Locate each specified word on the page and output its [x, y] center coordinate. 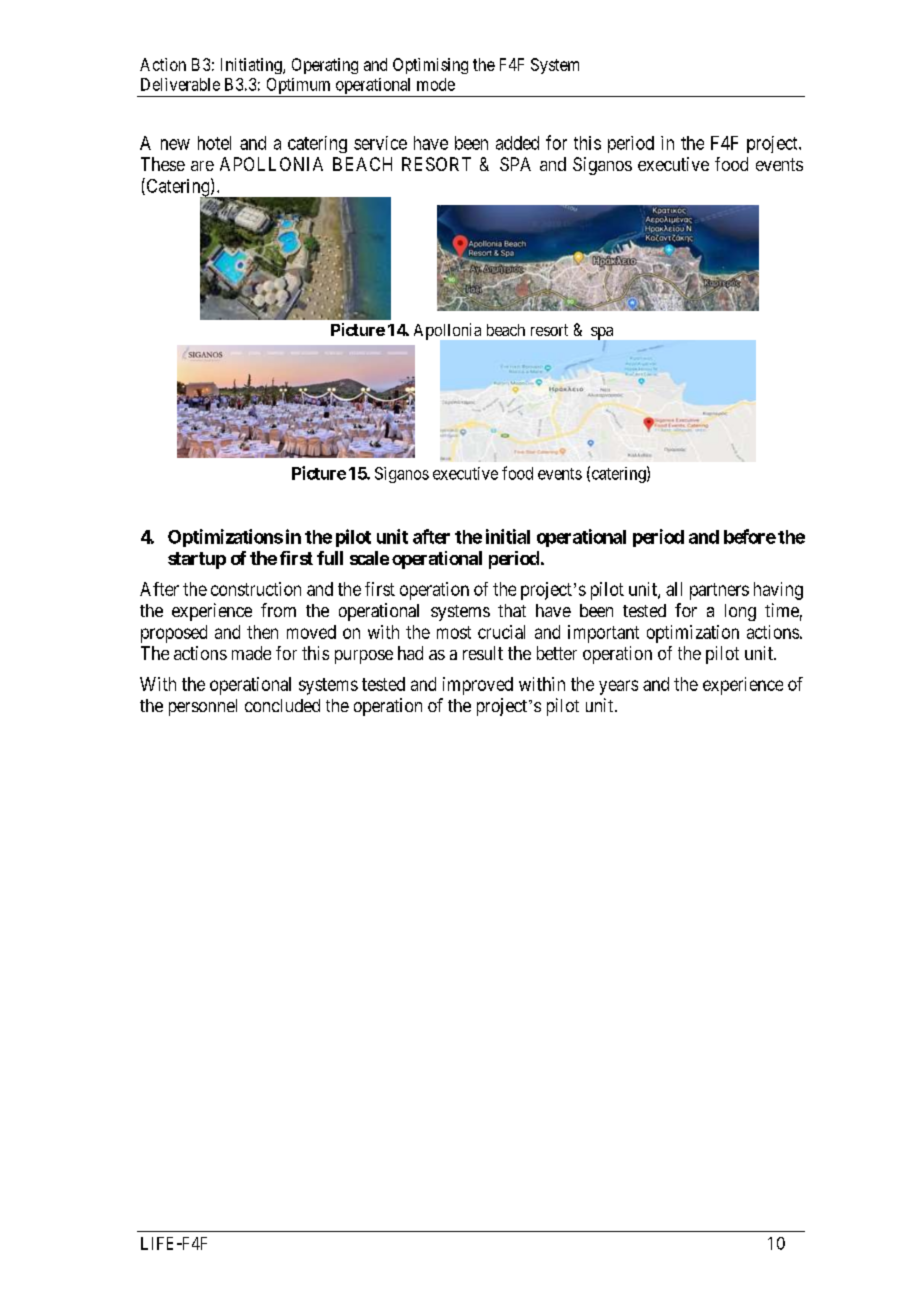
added [517, 143]
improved [478, 686]
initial [508, 536]
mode [436, 84]
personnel [203, 707]
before [750, 536]
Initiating [252, 66]
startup [197, 560]
